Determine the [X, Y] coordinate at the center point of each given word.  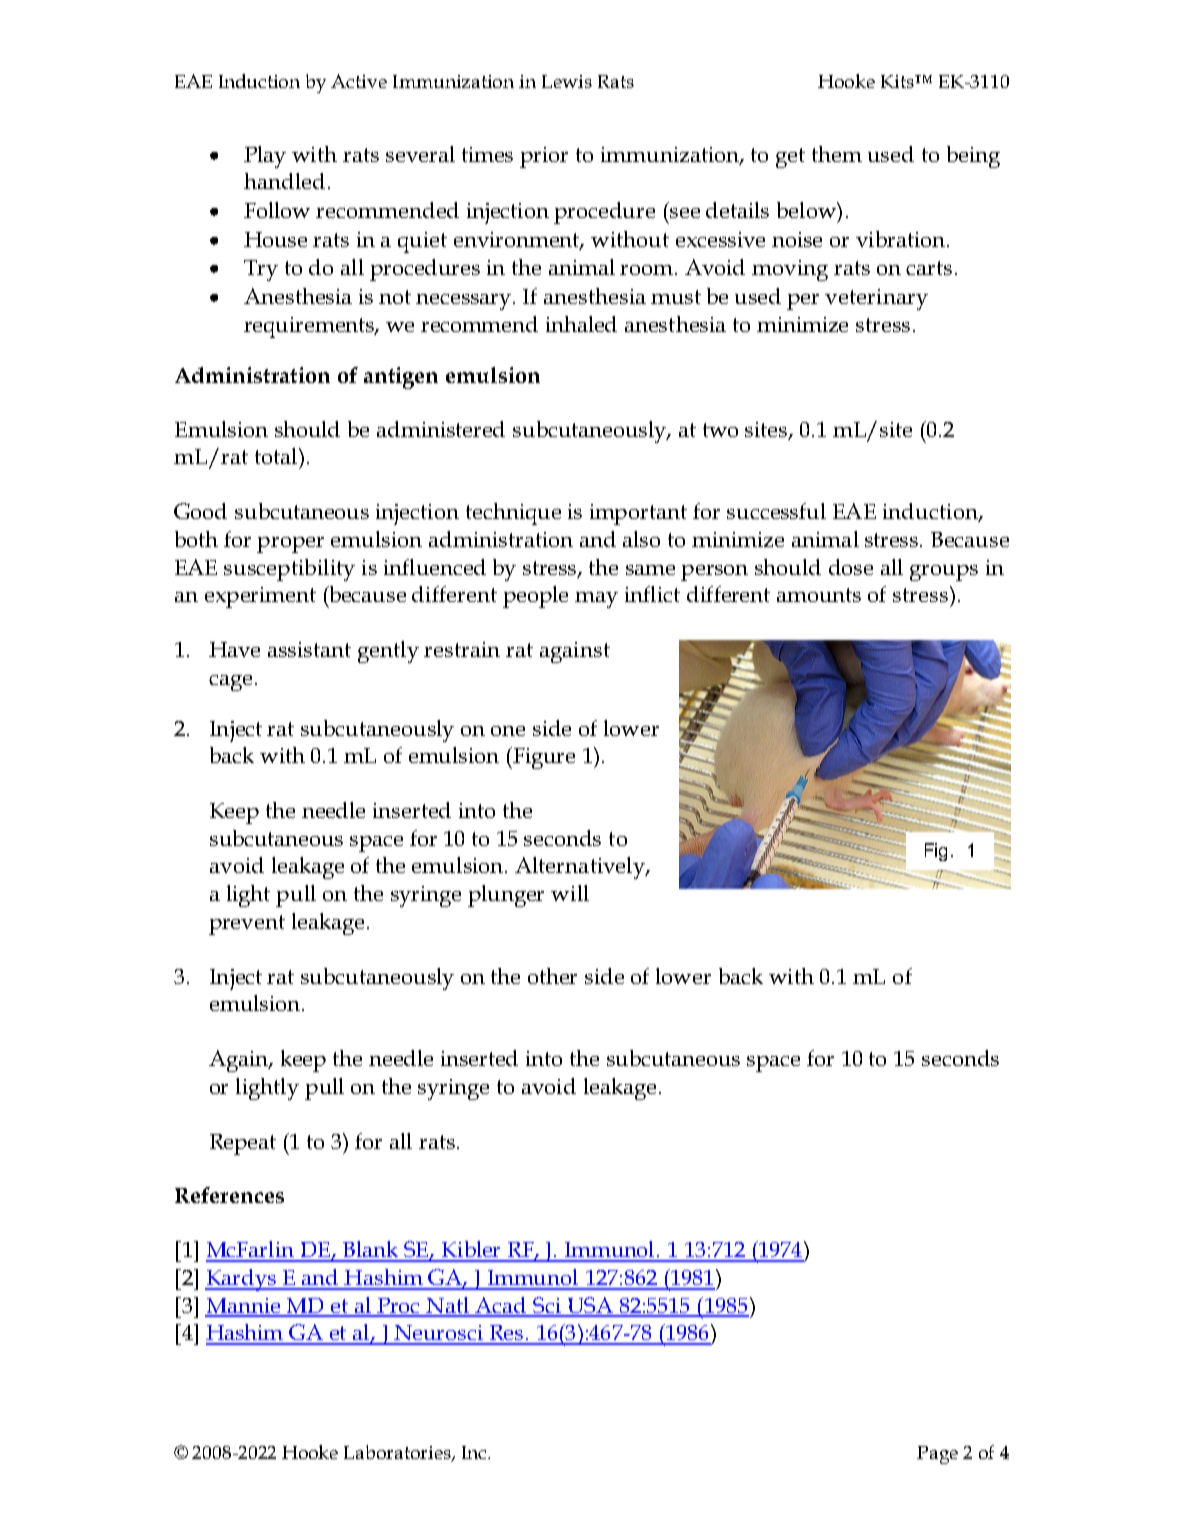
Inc [475, 1452]
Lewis [567, 81]
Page [937, 1455]
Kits [899, 81]
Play [265, 157]
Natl [448, 1306]
